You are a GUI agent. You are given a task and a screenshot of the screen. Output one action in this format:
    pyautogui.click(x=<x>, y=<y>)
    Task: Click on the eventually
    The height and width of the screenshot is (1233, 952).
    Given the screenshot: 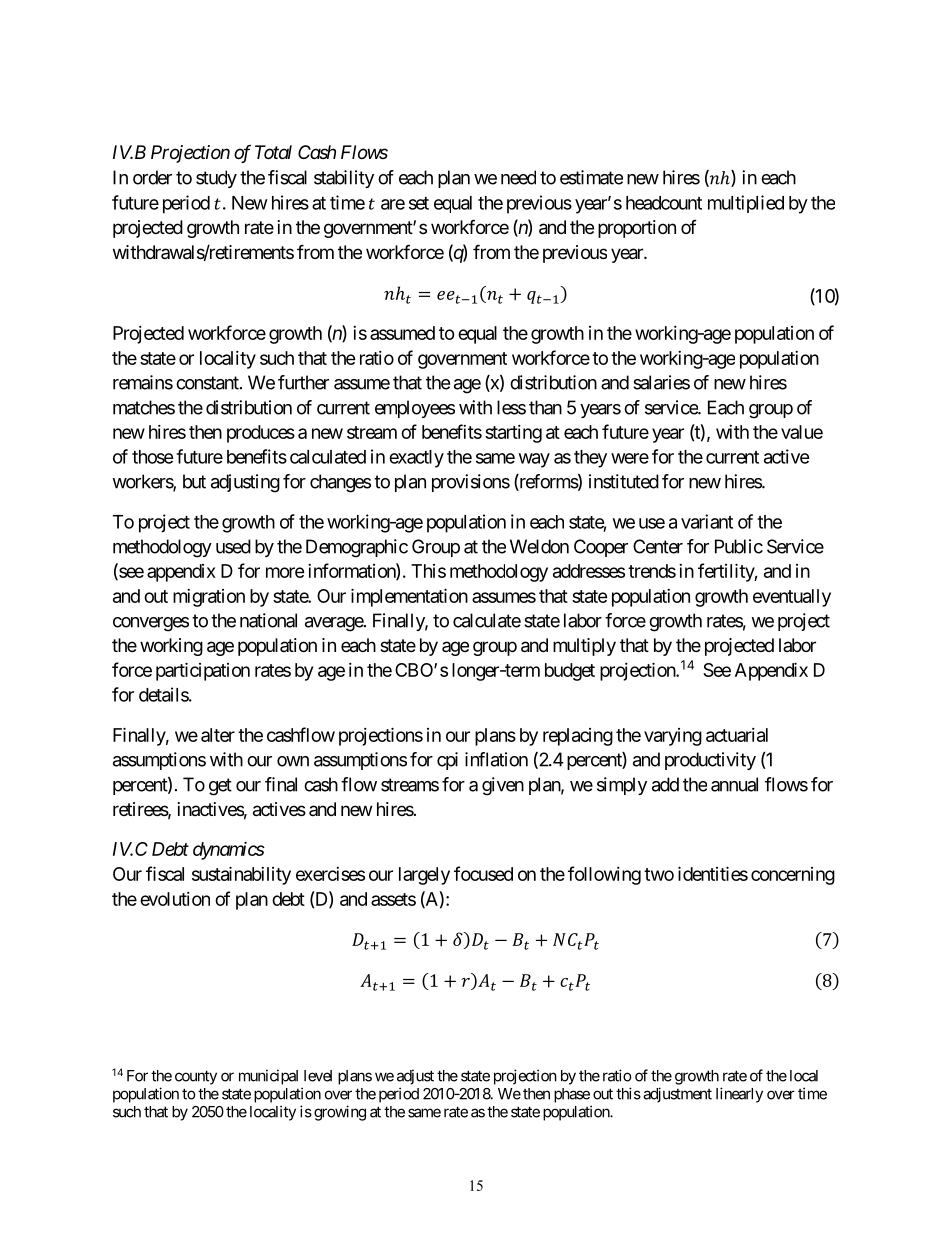 What is the action you would take?
    pyautogui.click(x=792, y=598)
